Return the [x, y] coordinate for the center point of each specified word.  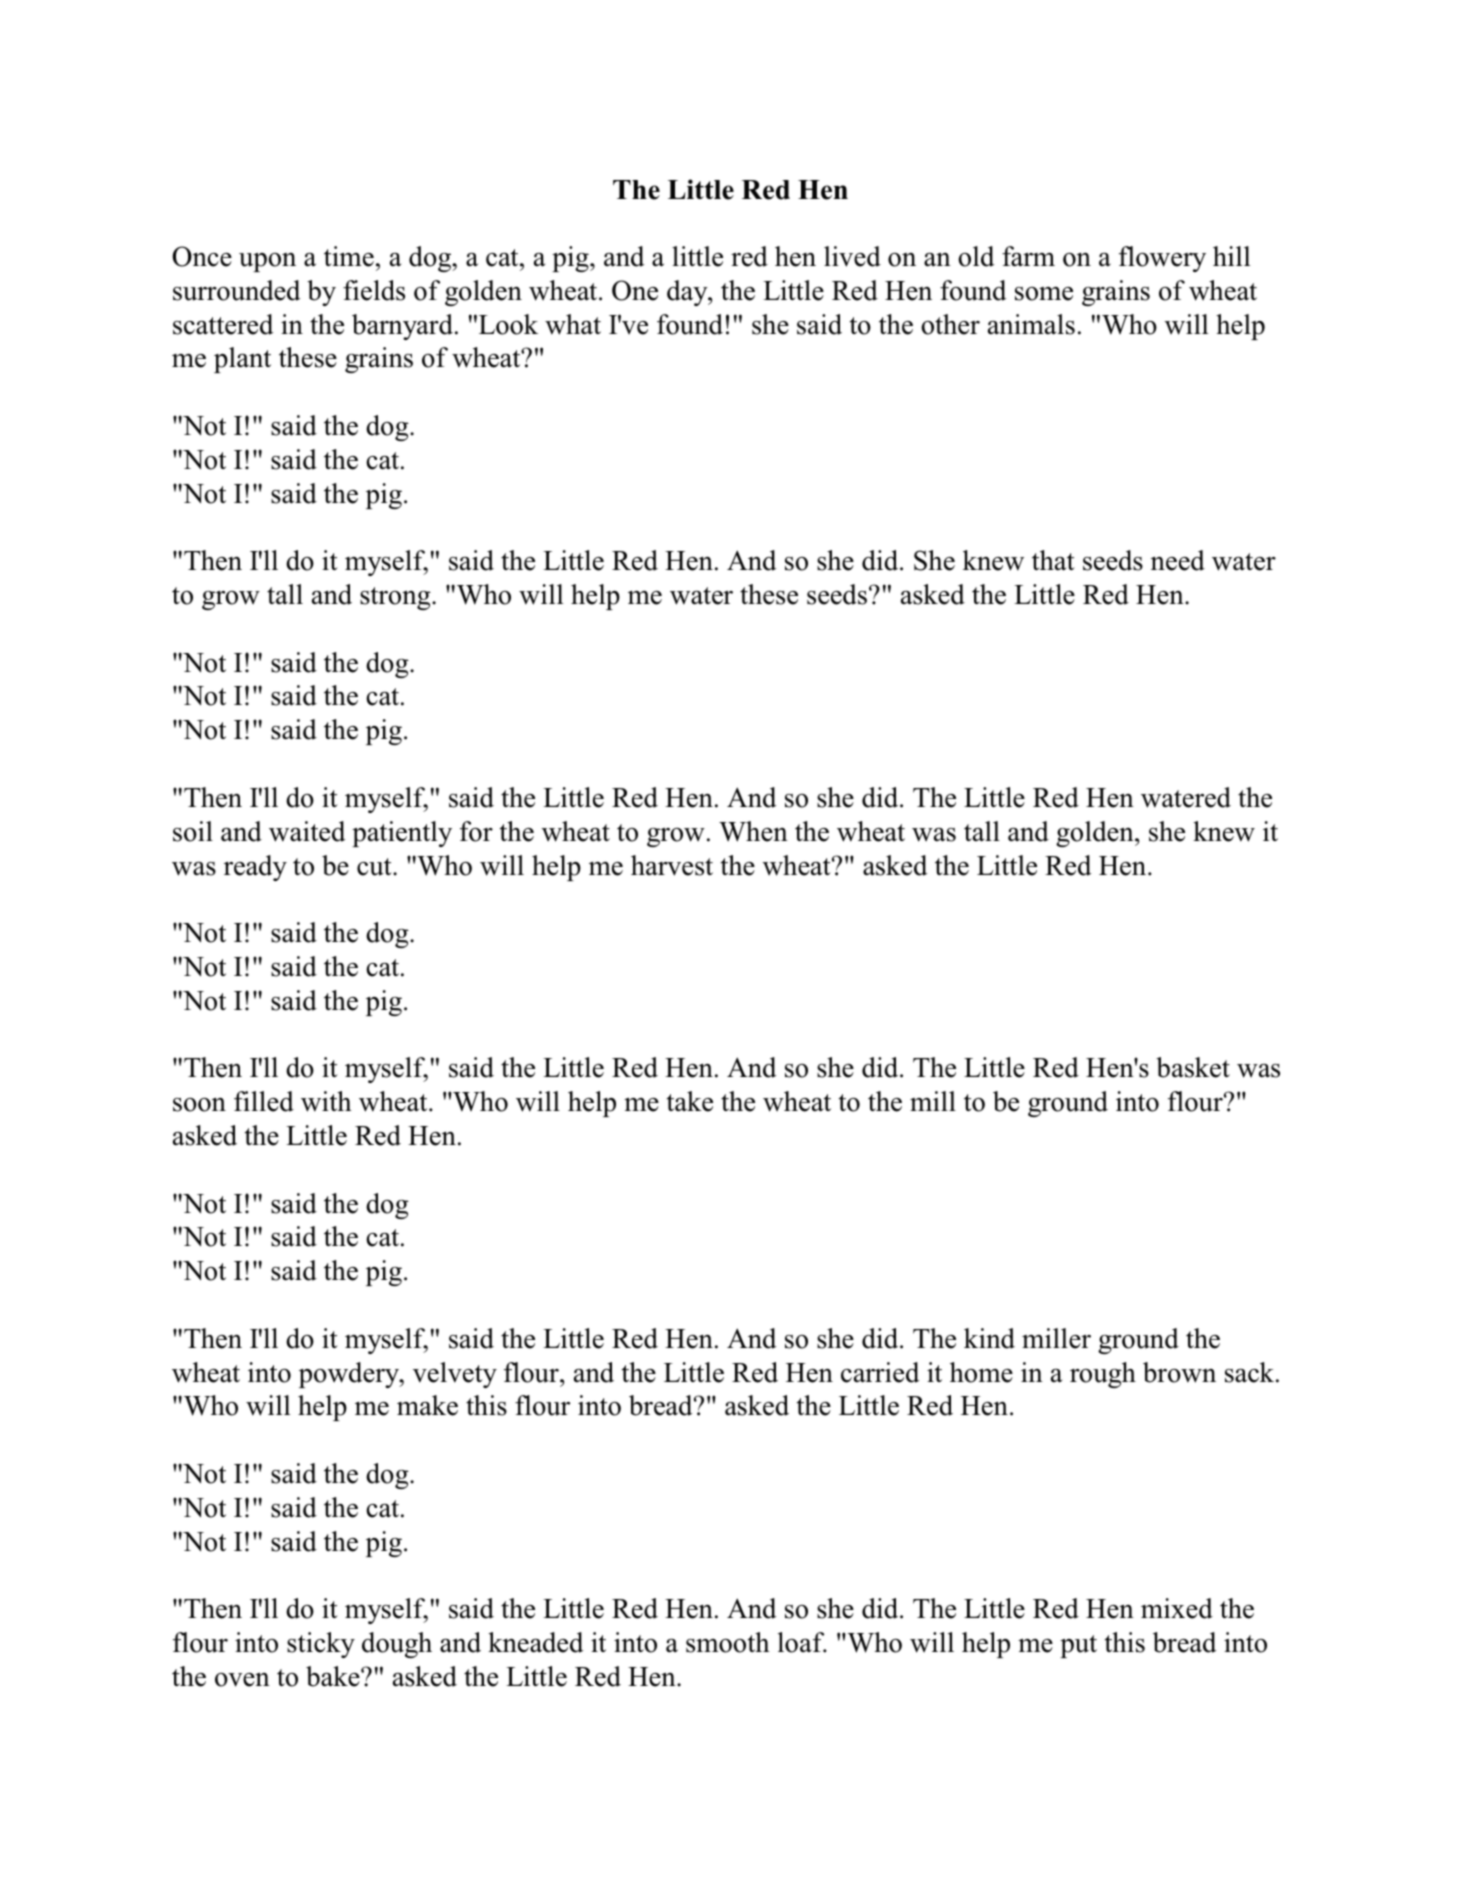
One [635, 290]
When [753, 831]
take [689, 1101]
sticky [321, 1645]
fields [374, 290]
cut [375, 867]
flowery [1162, 259]
